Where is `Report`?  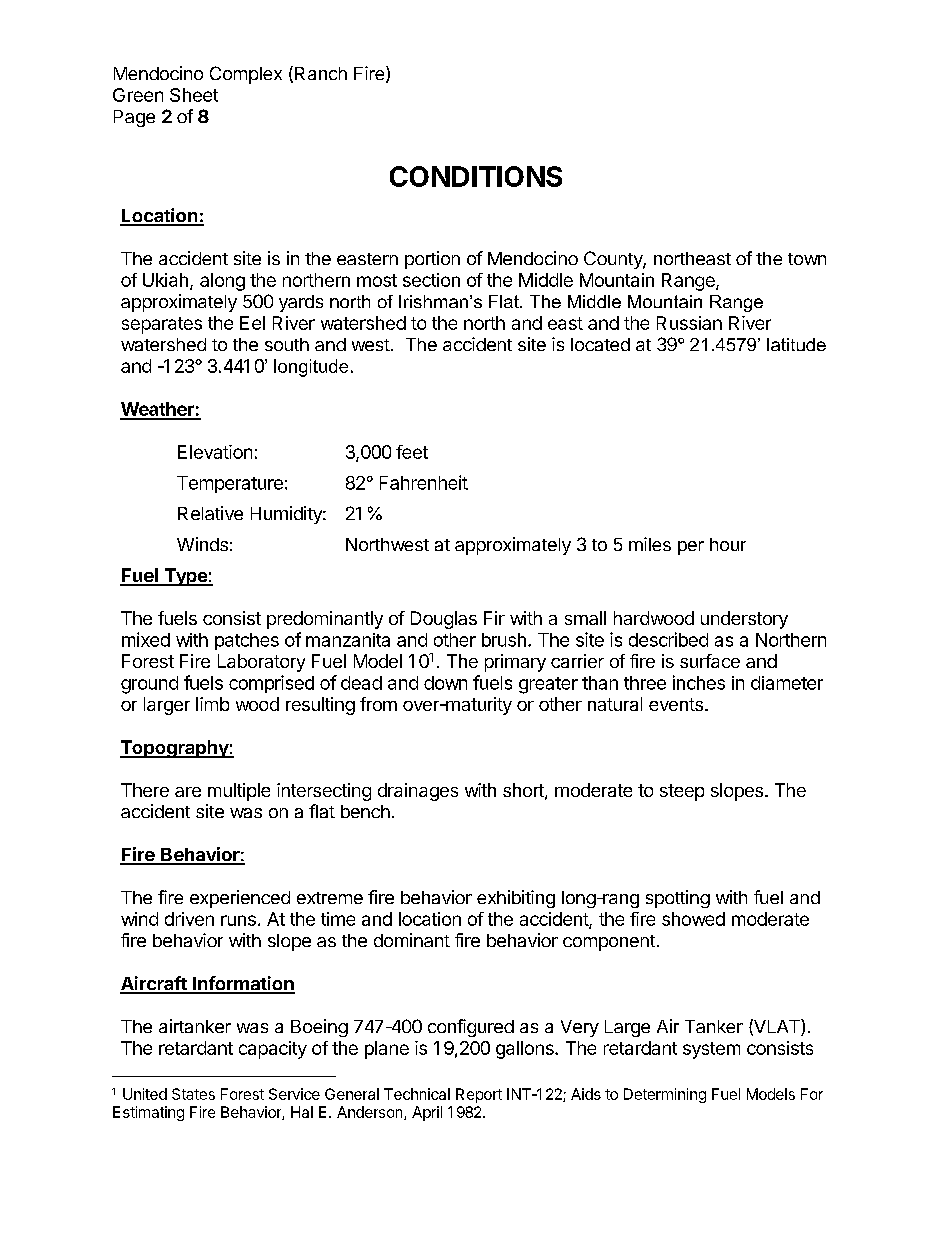
Report is located at coordinates (479, 1095).
